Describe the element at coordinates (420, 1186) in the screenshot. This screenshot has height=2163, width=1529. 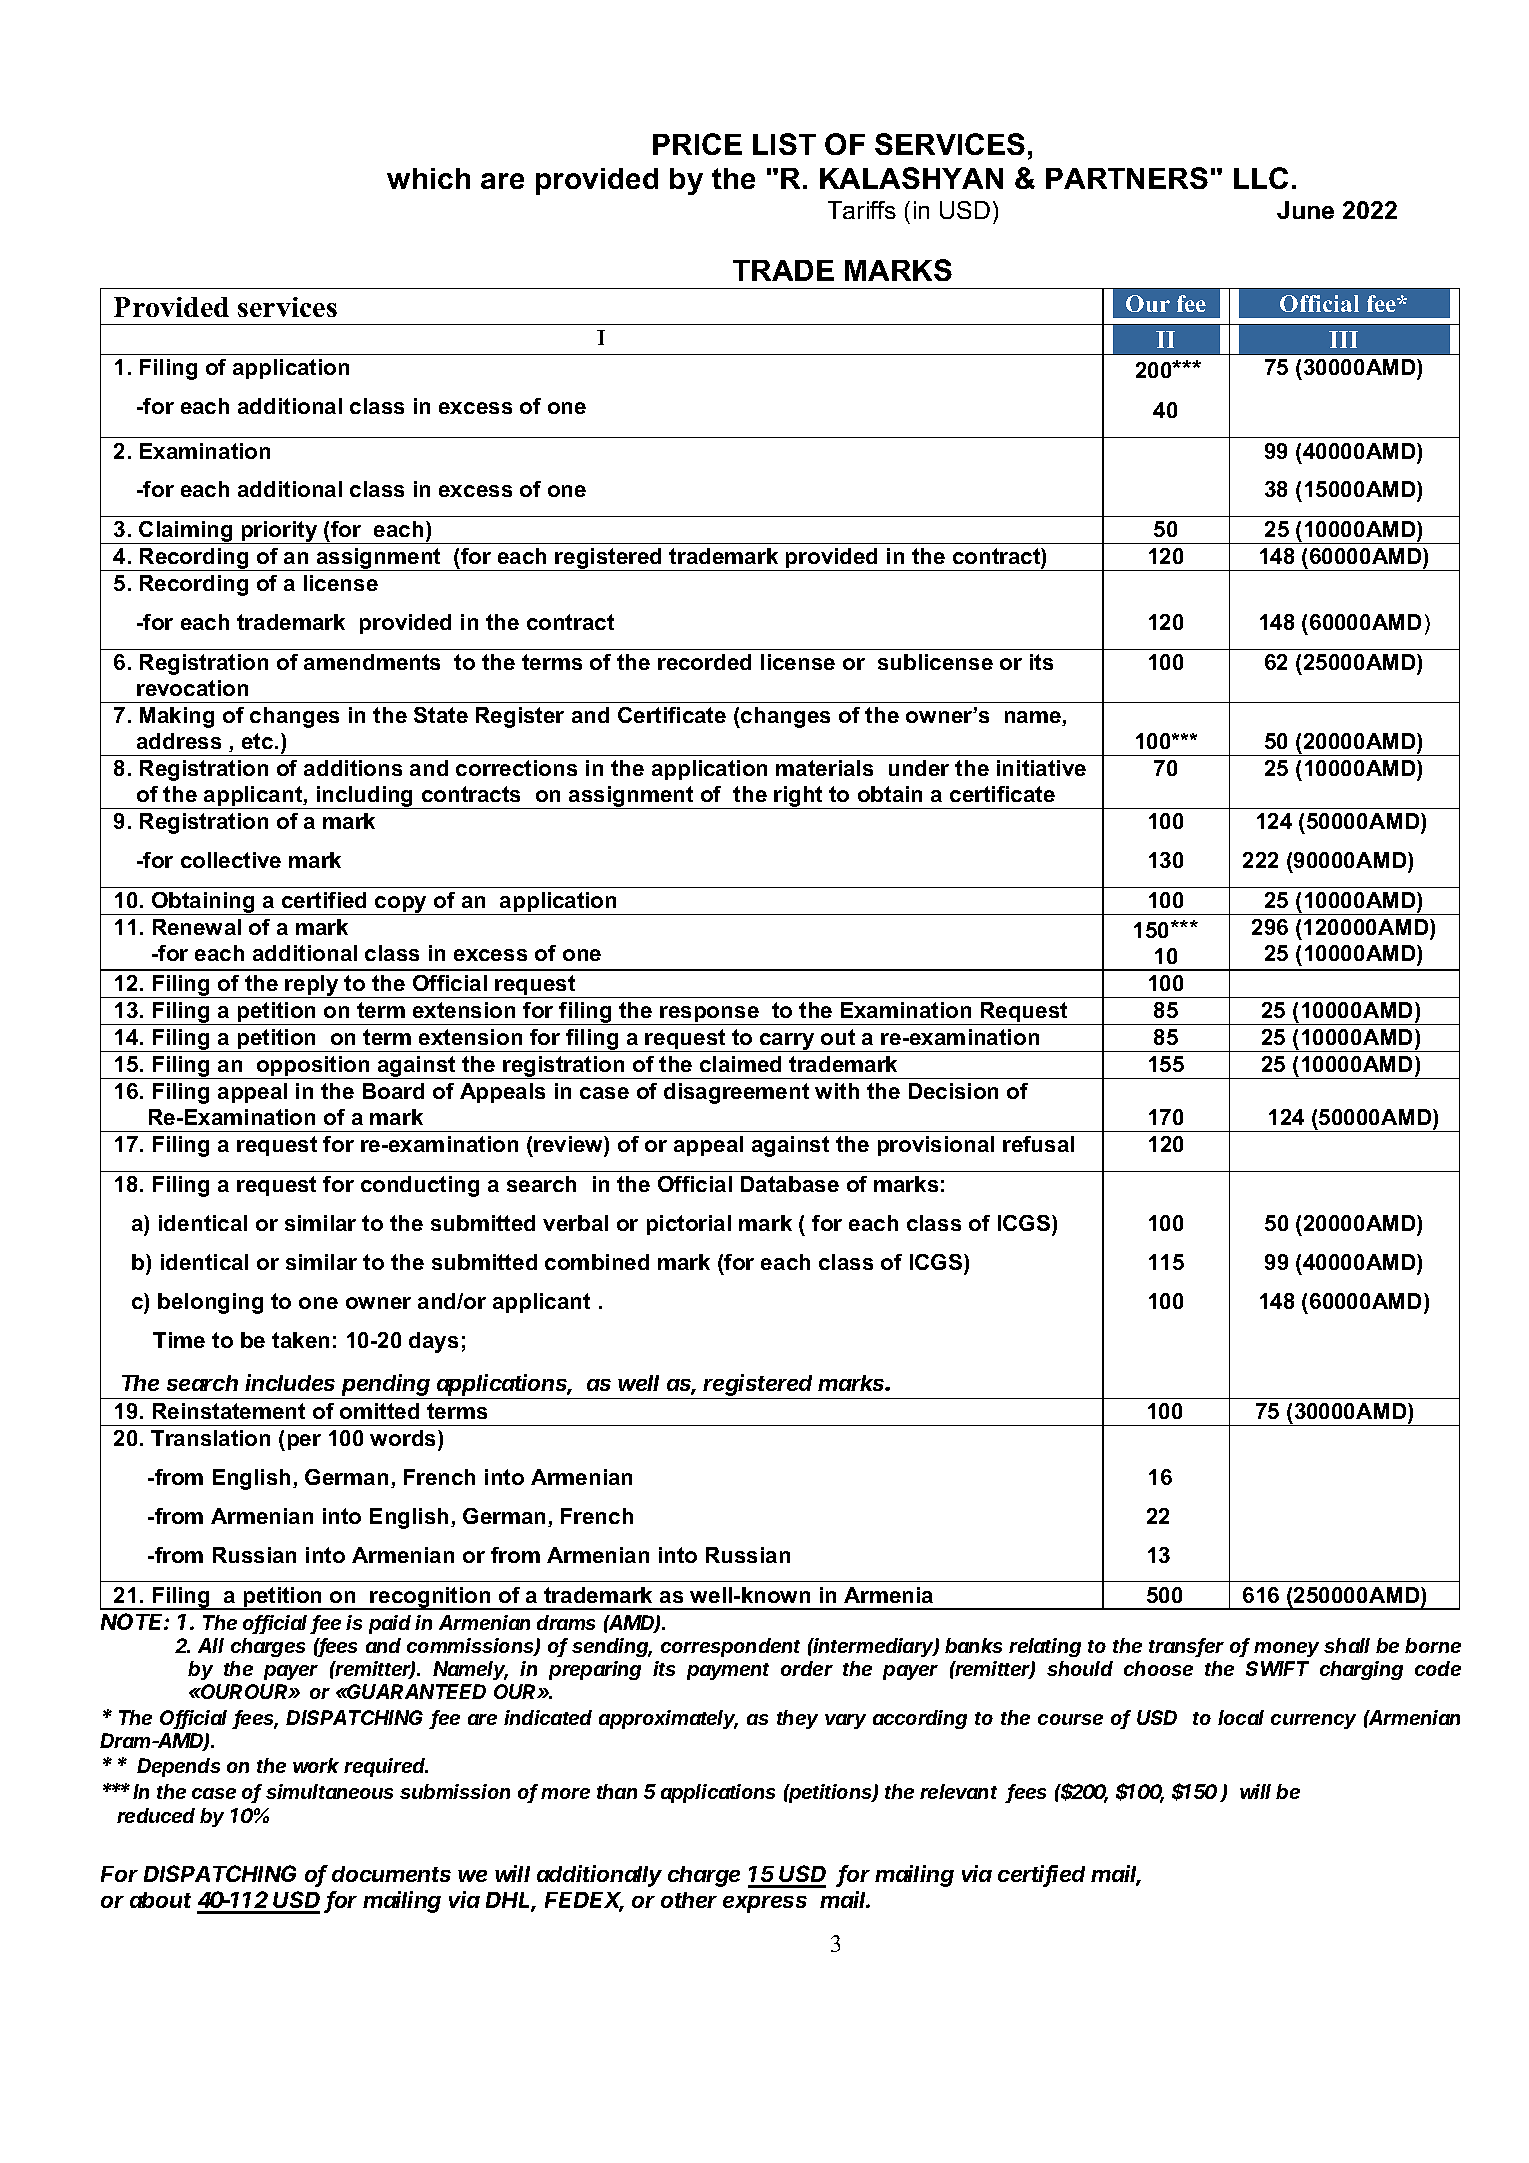
I see `conducting` at that location.
